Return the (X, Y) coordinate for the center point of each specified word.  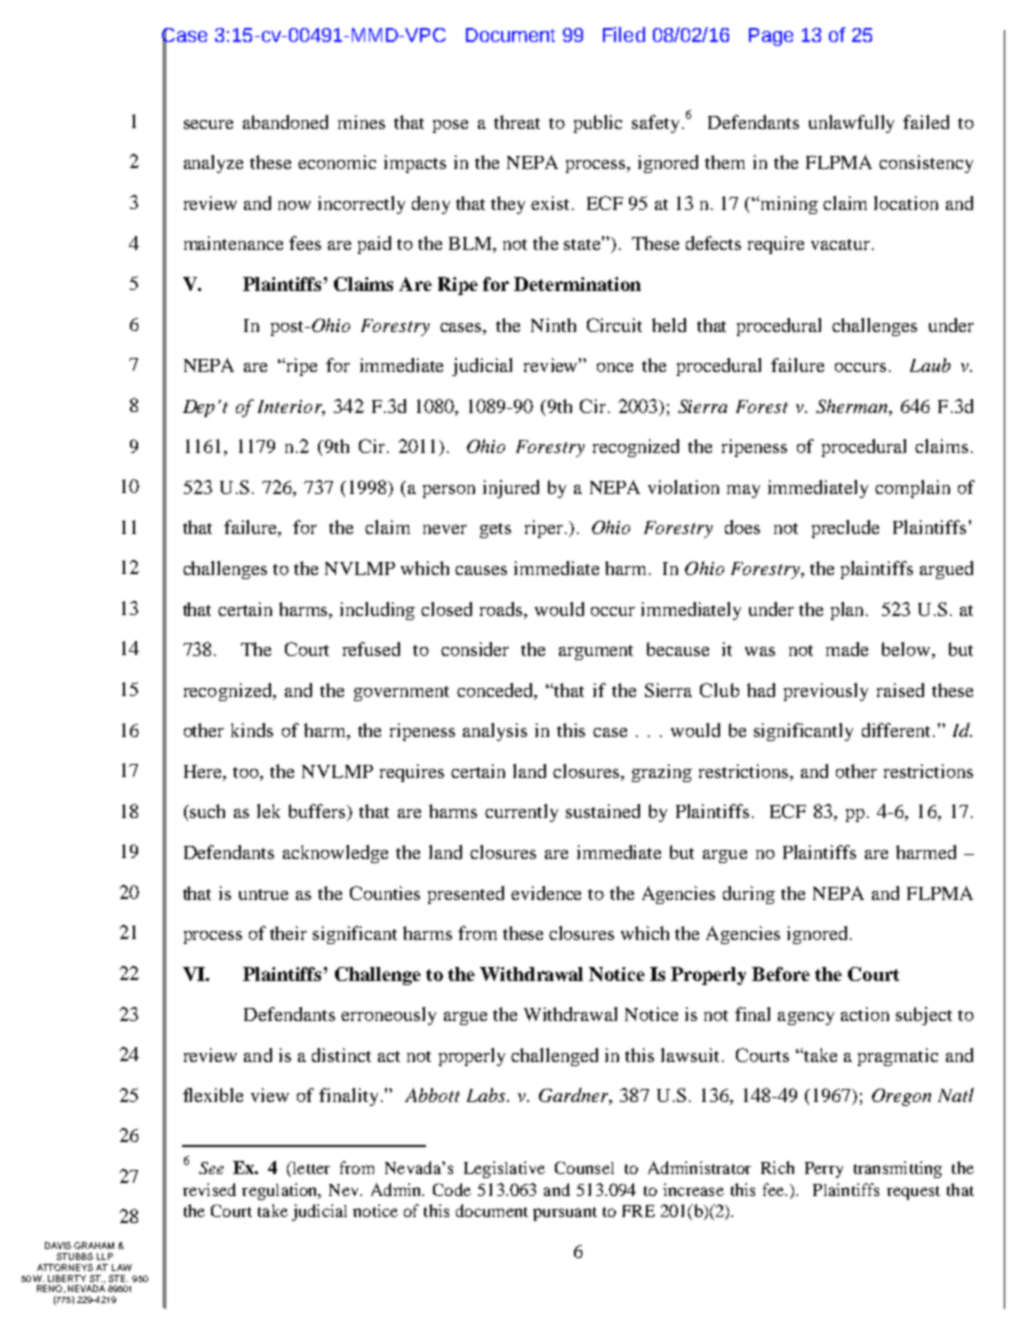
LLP (105, 1256)
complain (912, 489)
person (449, 491)
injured (511, 489)
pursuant (565, 1214)
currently (521, 813)
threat (517, 122)
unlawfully (851, 124)
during (749, 895)
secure (208, 124)
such (206, 811)
